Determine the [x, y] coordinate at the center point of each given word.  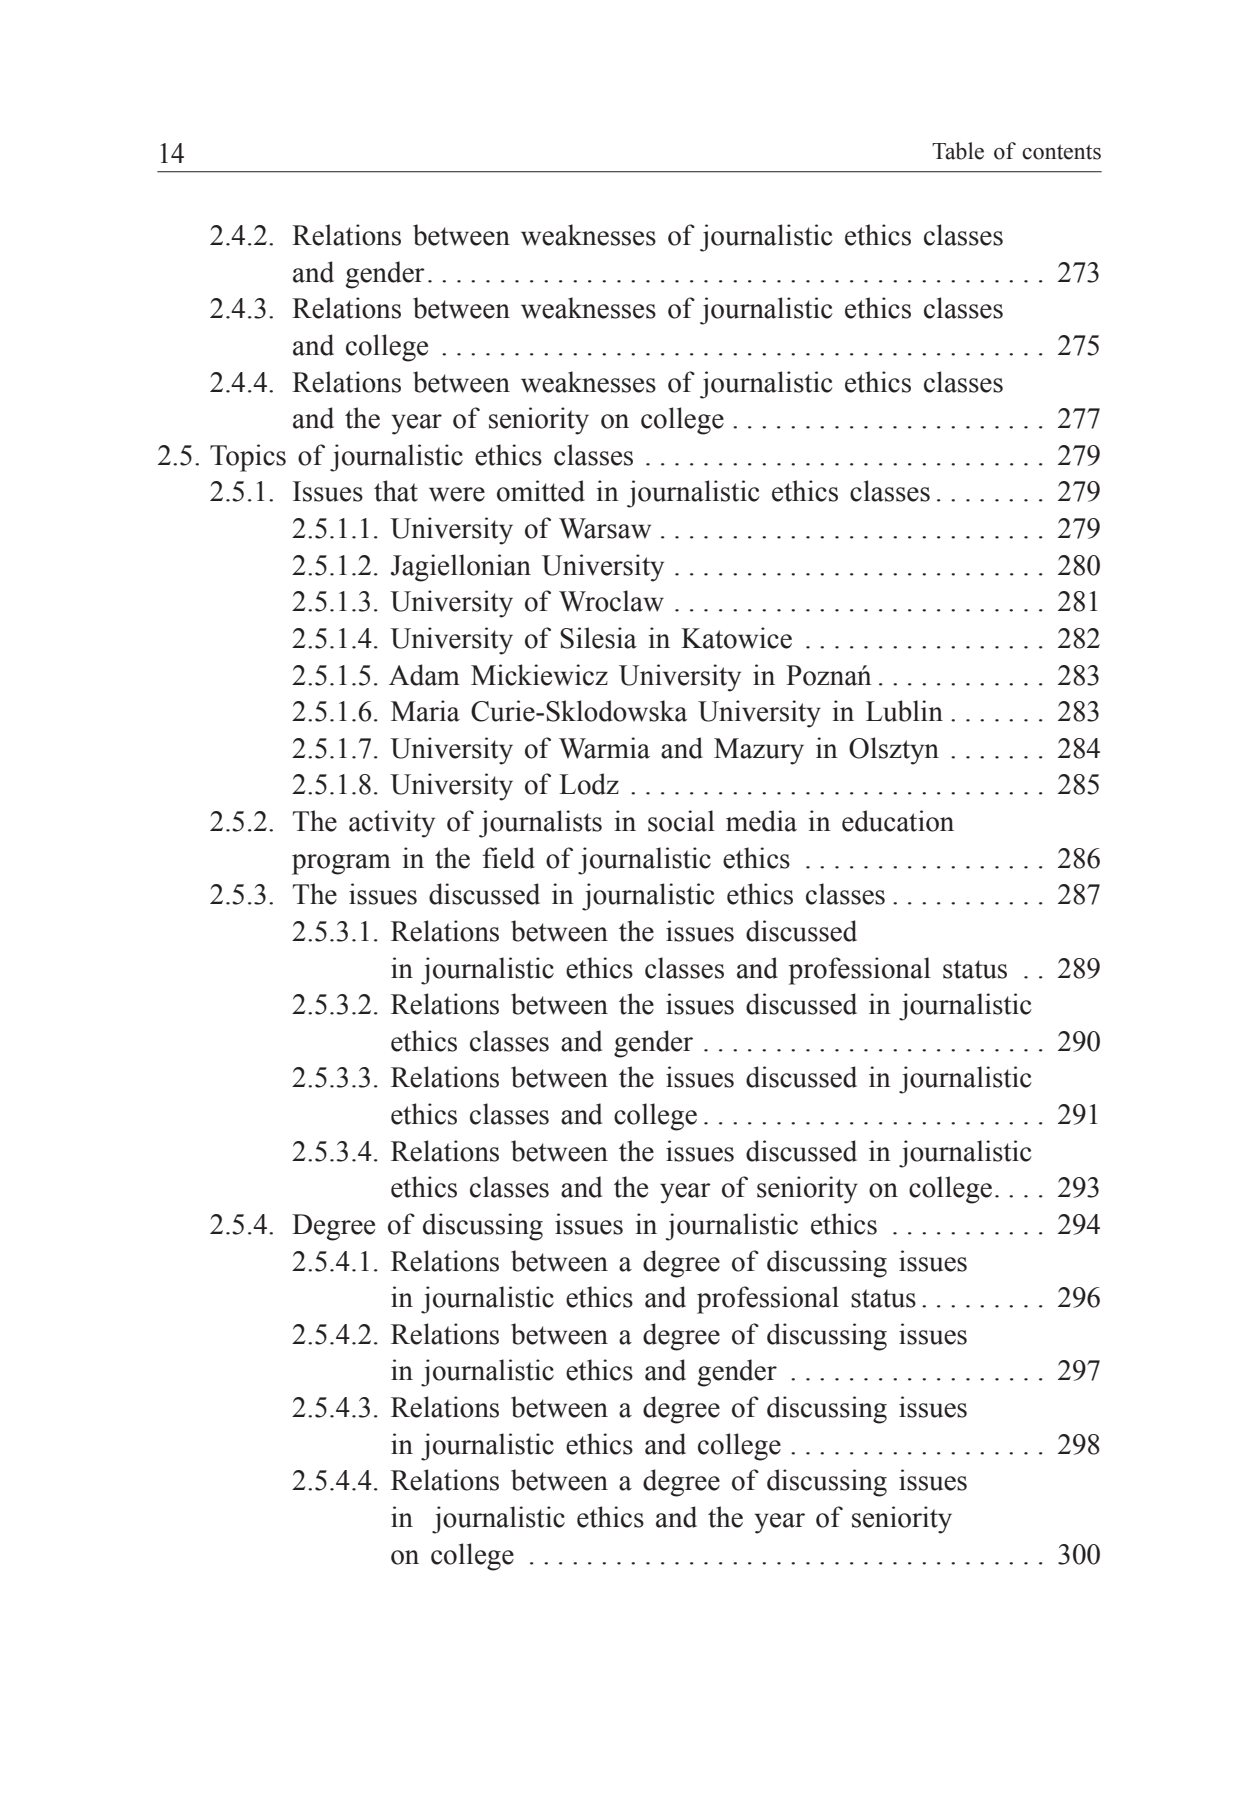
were [457, 494]
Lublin [904, 711]
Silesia [598, 638]
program [341, 864]
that [396, 491]
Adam [424, 675]
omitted [541, 491]
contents [1061, 152]
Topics [248, 458]
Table [958, 151]
